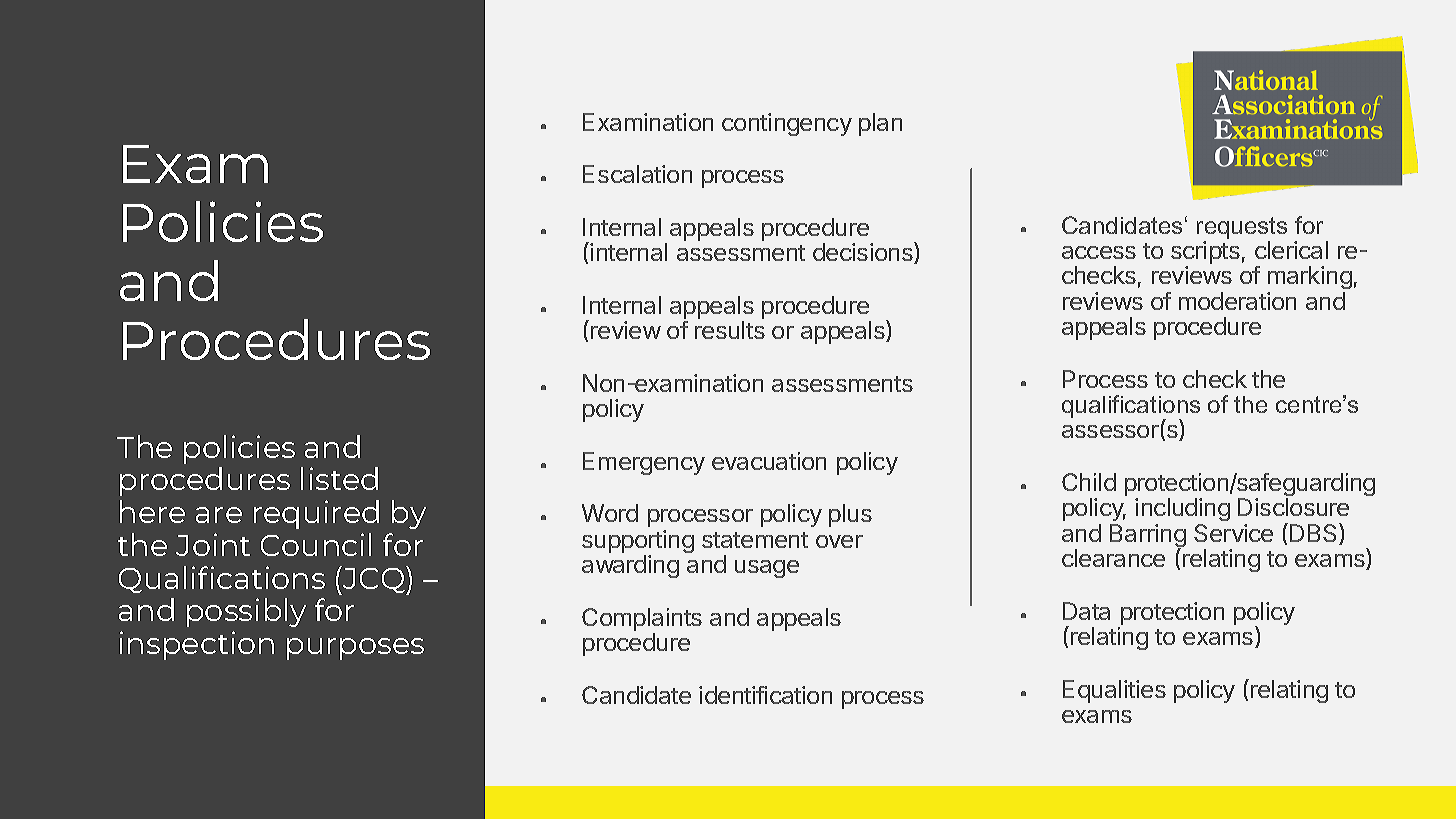 This screenshot has width=1456, height=819. Describe the element at coordinates (1089, 482) in the screenshot. I see `Child` at that location.
